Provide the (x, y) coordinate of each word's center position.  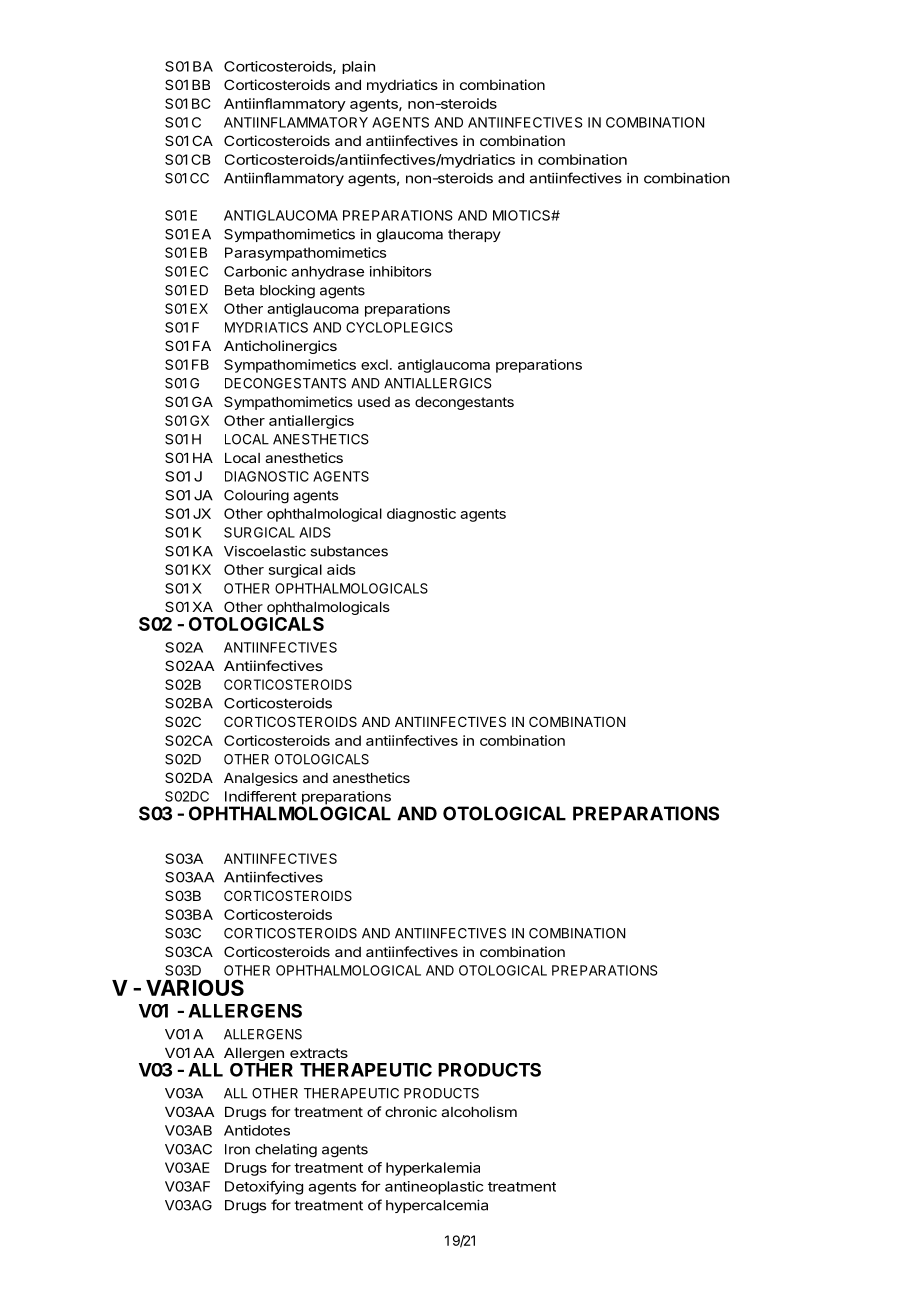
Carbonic (255, 271)
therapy (474, 235)
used (374, 402)
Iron (237, 1149)
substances (349, 551)
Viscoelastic (265, 551)
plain (358, 67)
